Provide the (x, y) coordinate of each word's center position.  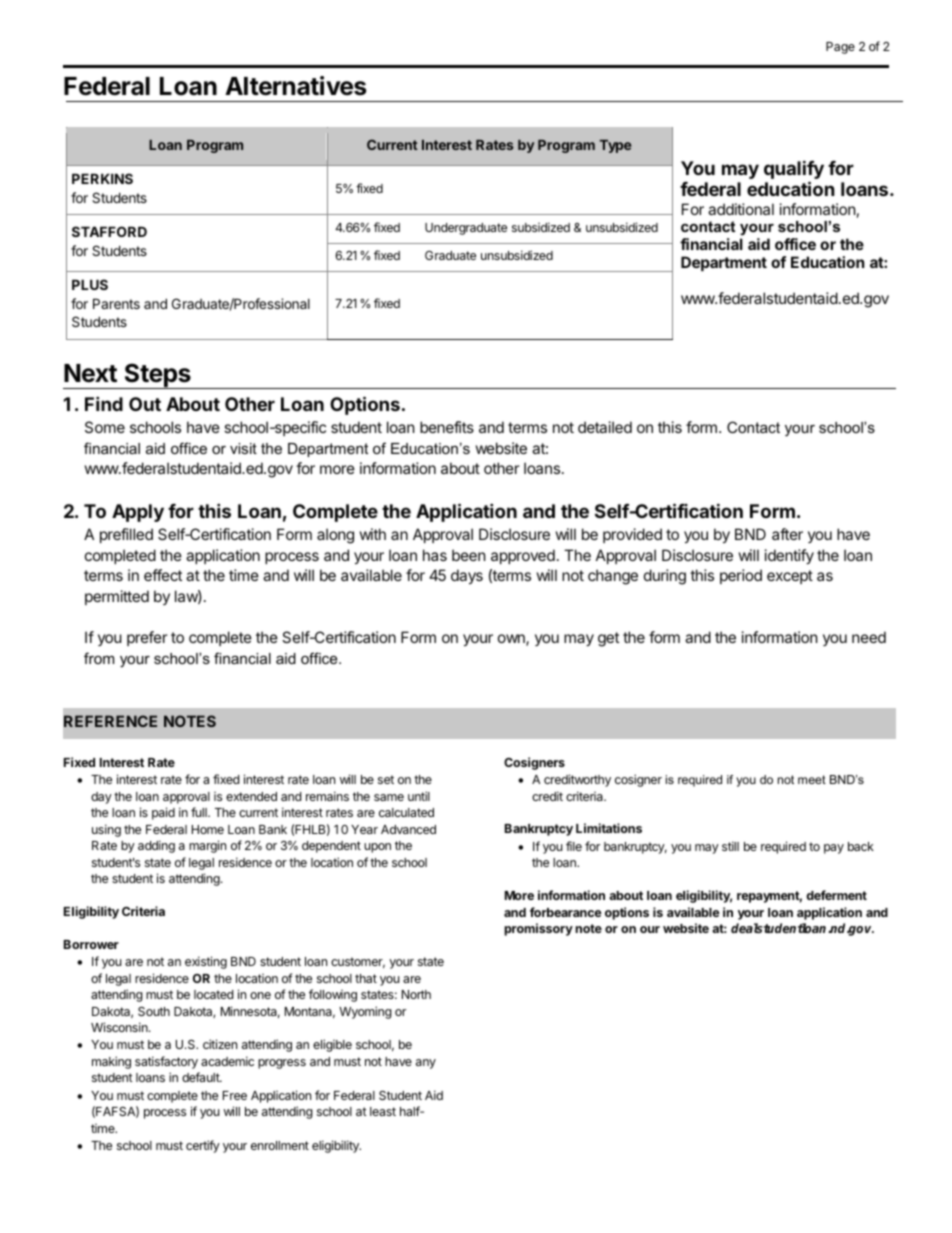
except (790, 577)
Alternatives (295, 86)
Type (615, 146)
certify (203, 1146)
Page (840, 48)
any (426, 1064)
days (467, 576)
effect (163, 575)
